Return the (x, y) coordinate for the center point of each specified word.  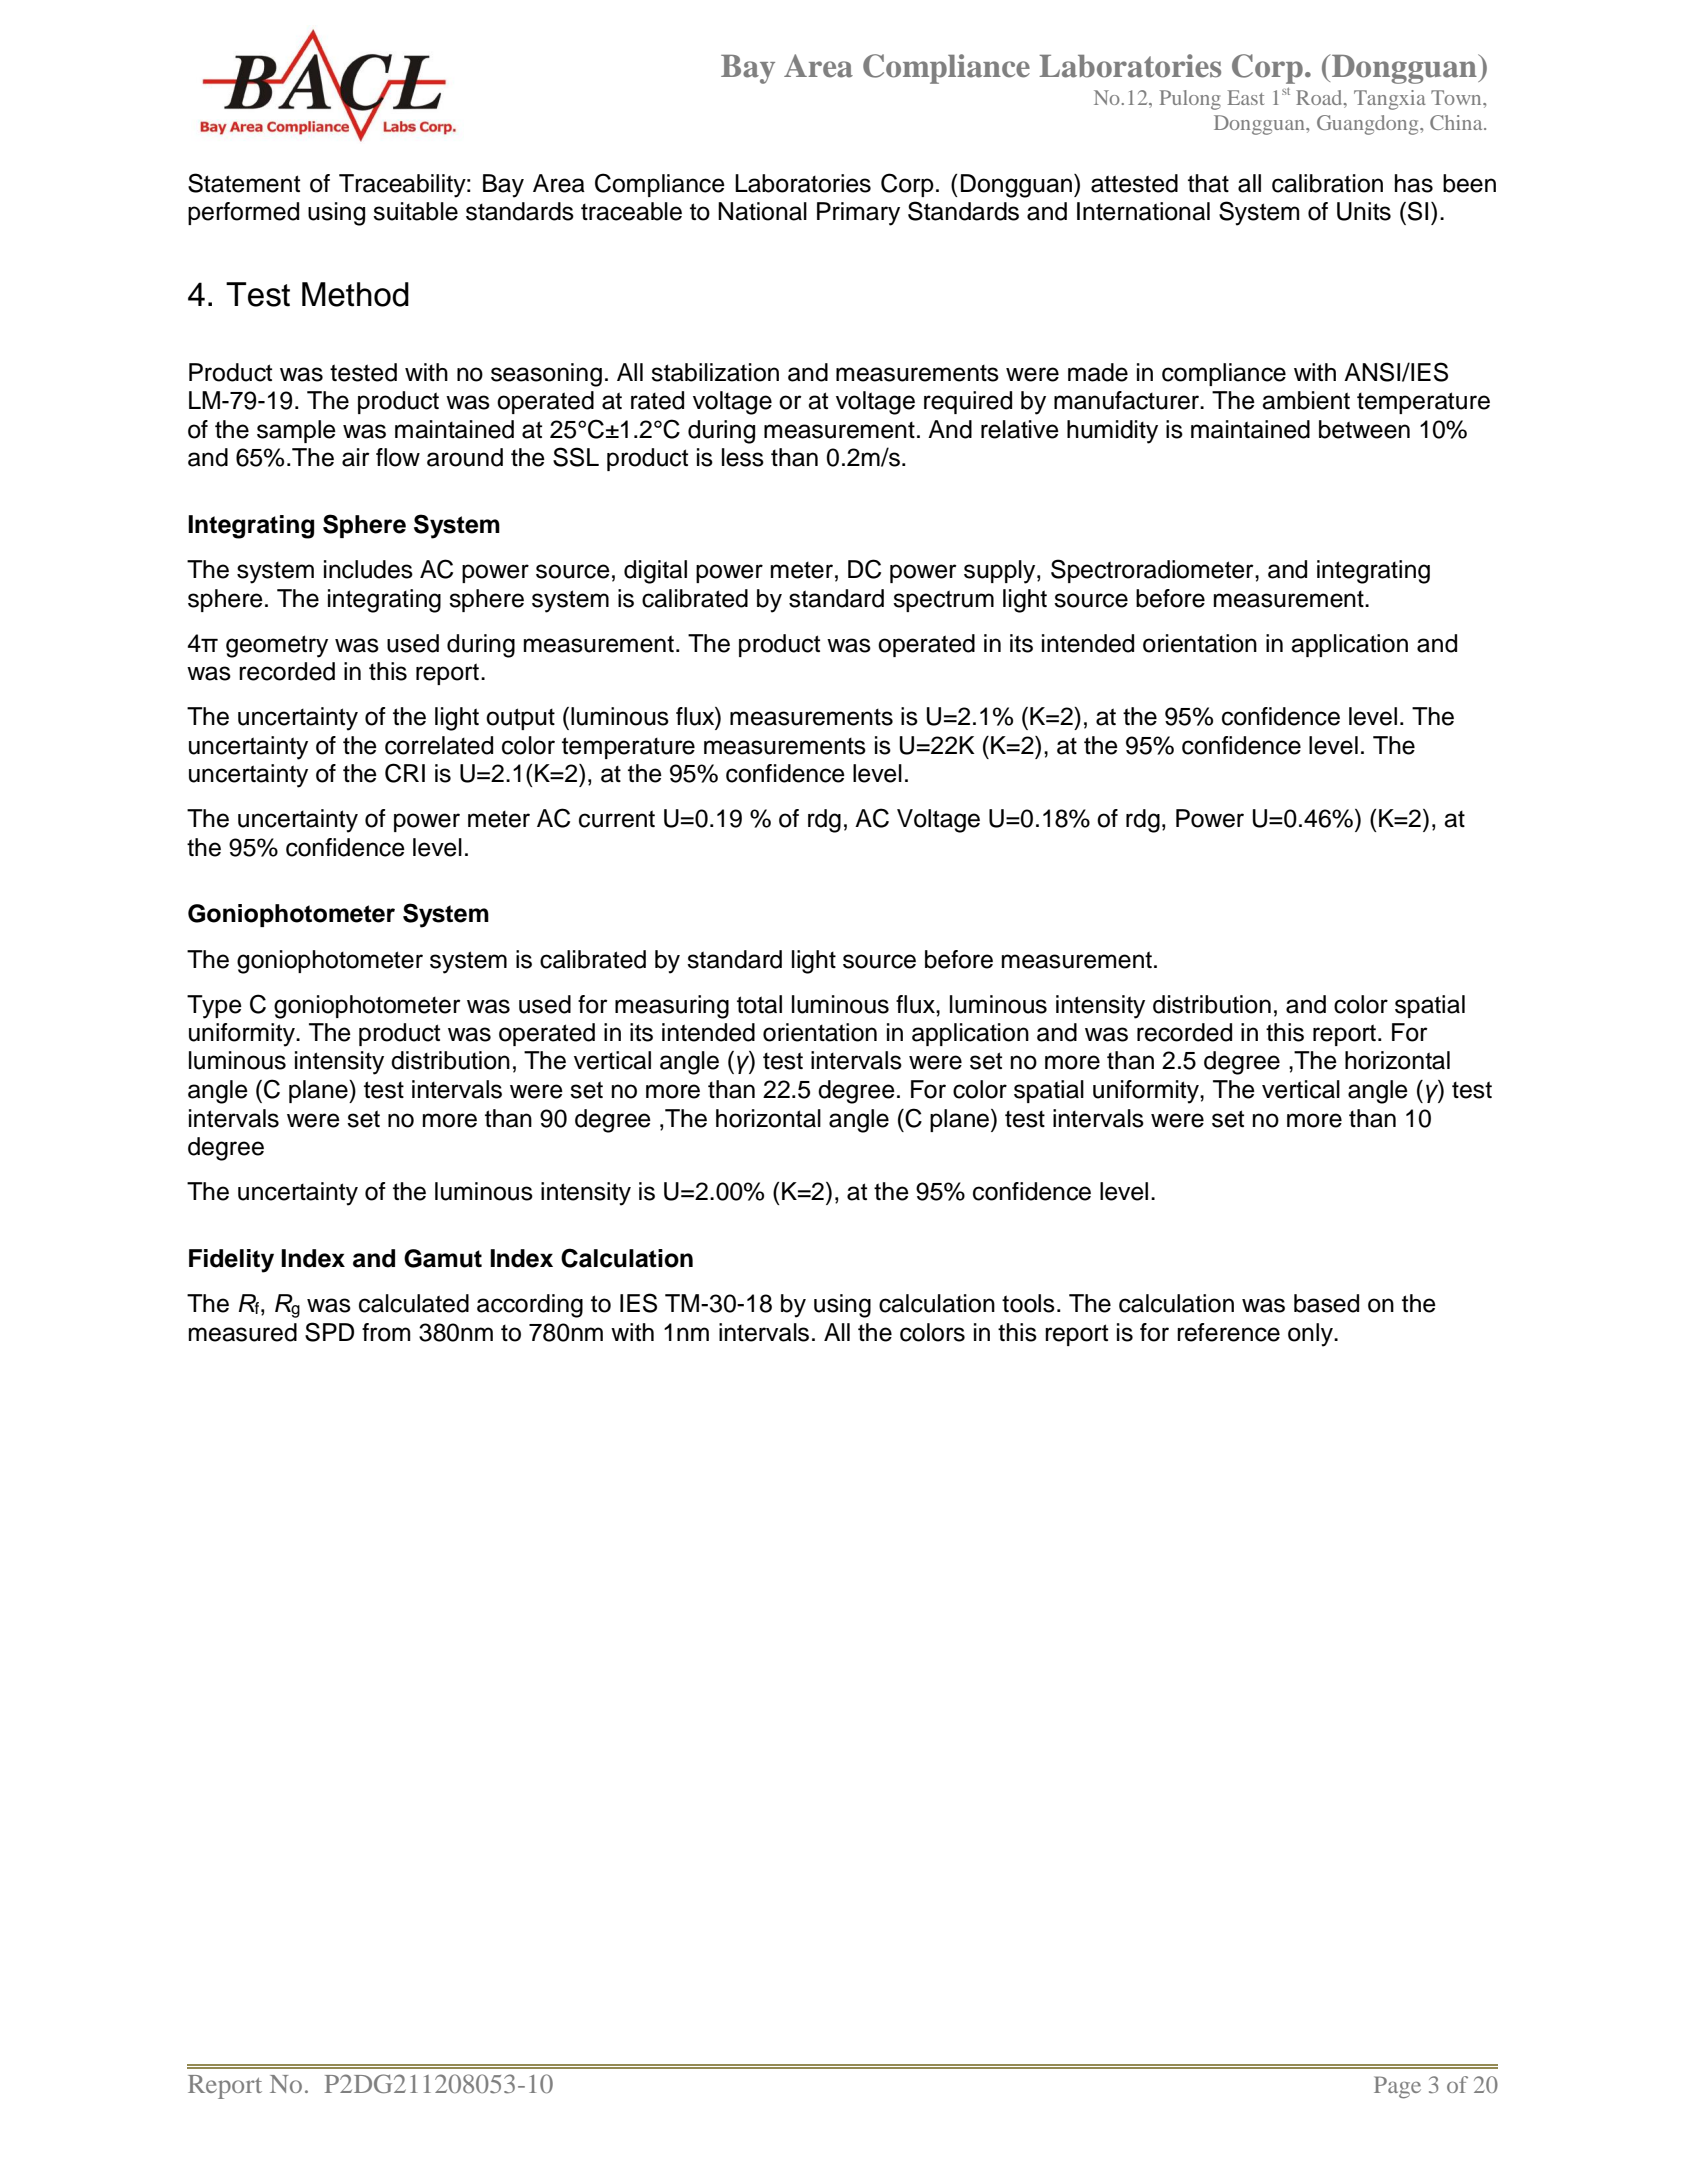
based (1326, 1303)
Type (214, 1007)
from (386, 1332)
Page (1397, 2087)
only (1311, 1335)
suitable (415, 211)
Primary (858, 214)
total (759, 1004)
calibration (1327, 183)
